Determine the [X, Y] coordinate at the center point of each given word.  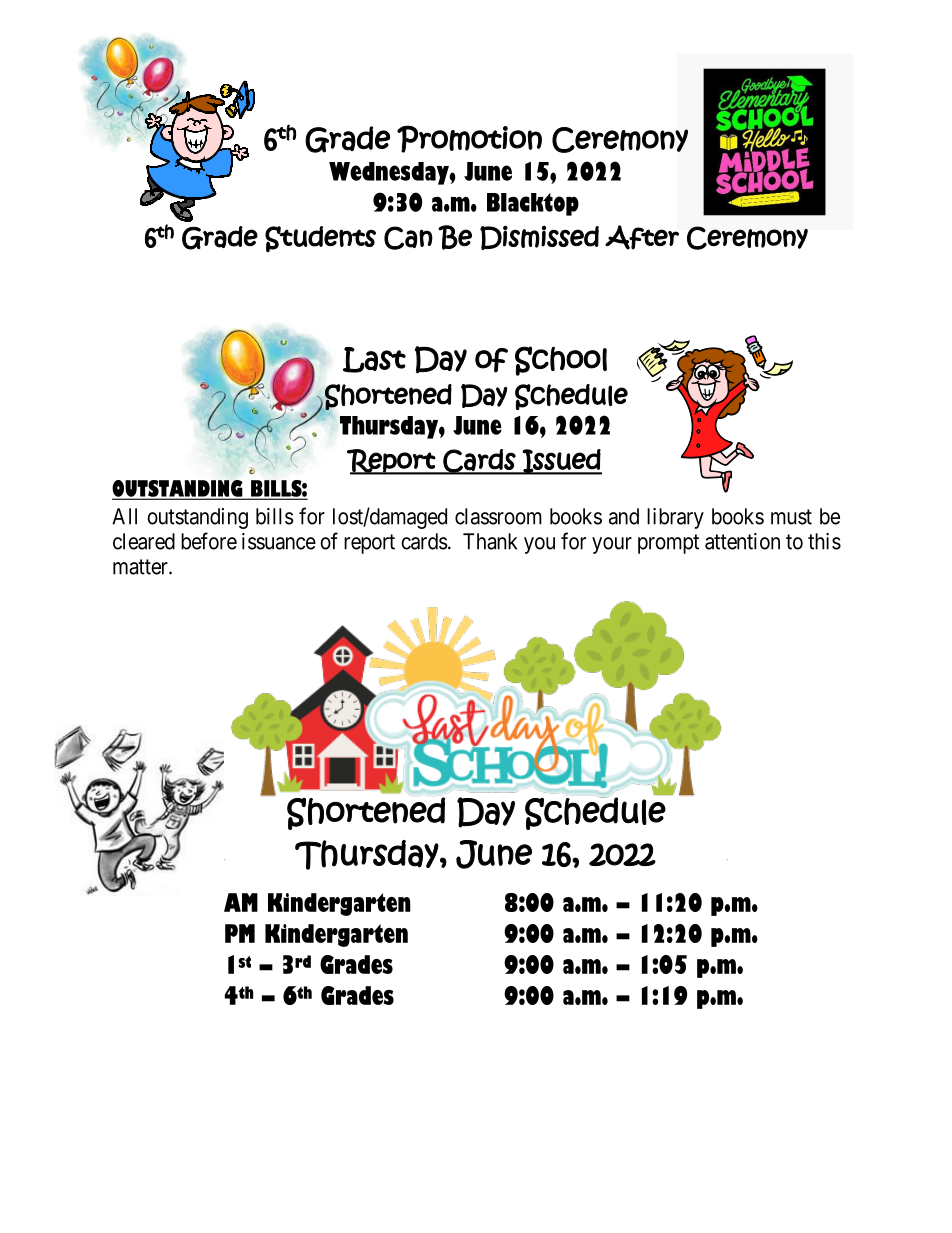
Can [408, 238]
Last [374, 360]
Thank [490, 541]
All [124, 516]
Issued [561, 462]
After [642, 237]
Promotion [469, 139]
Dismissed [539, 237]
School [561, 361]
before [209, 541]
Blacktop [533, 204]
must [791, 517]
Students [320, 239]
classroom [498, 516]
